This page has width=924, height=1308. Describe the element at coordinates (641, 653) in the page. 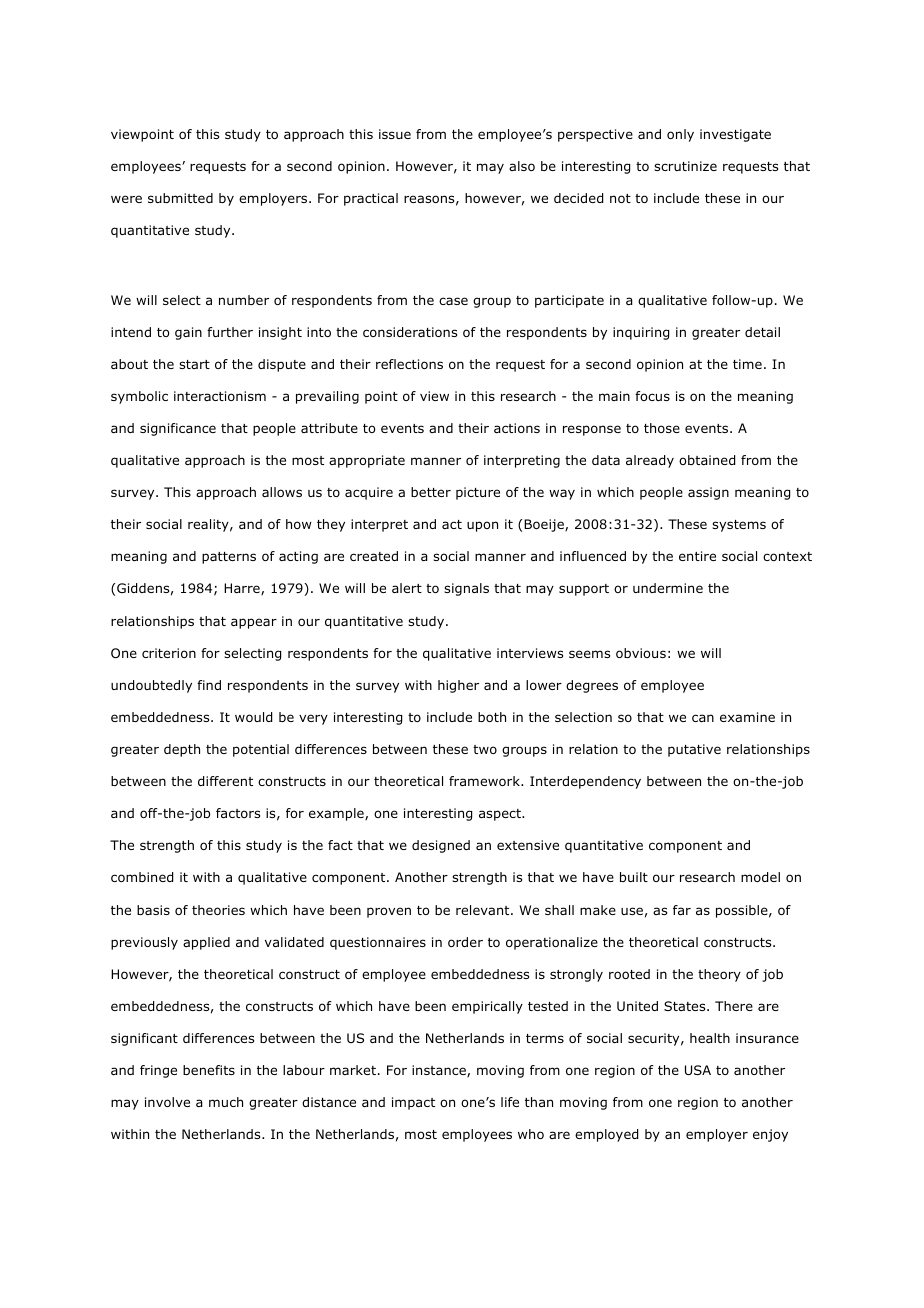

I see `obvious` at that location.
